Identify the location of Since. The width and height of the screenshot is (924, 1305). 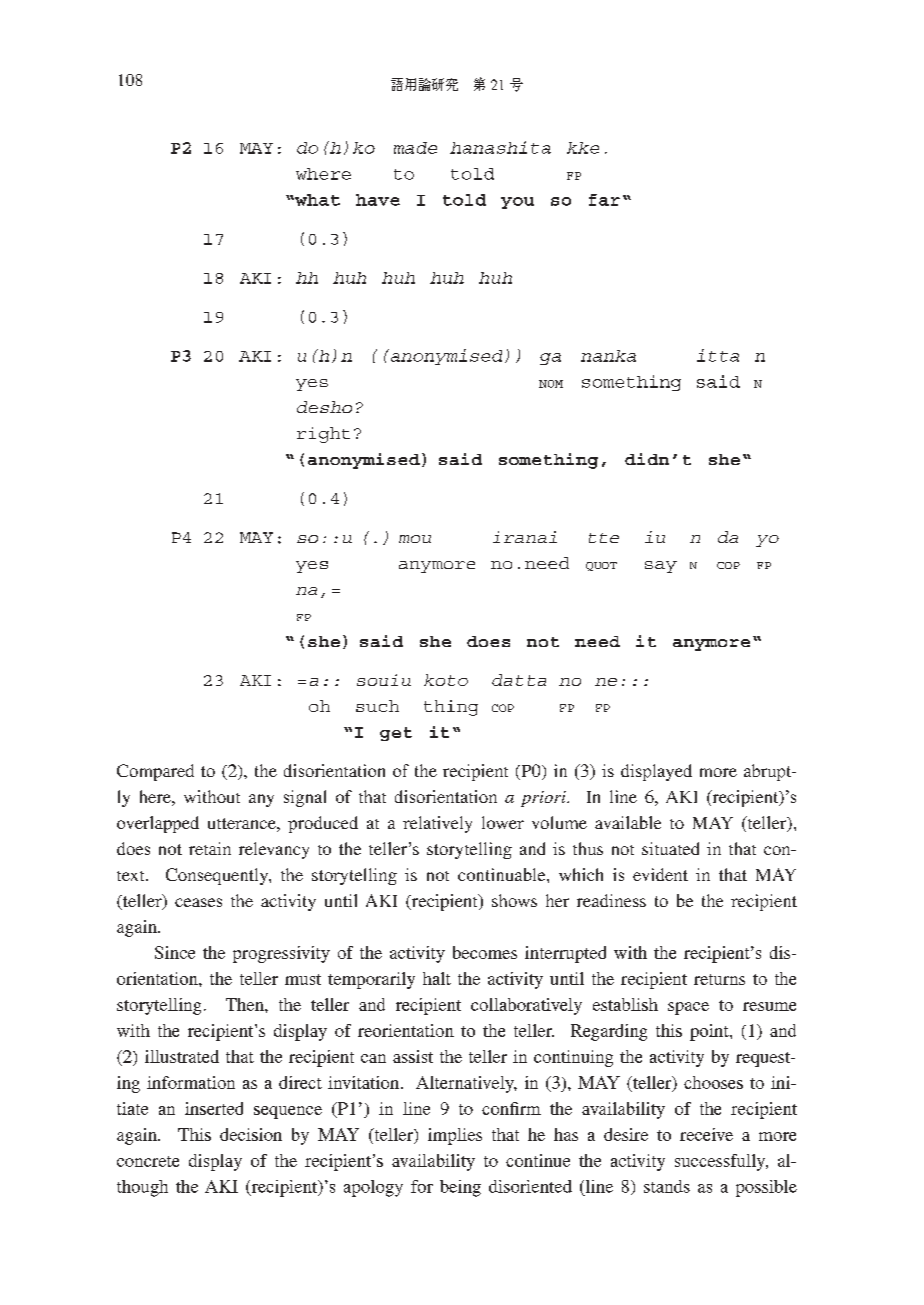
(175, 952).
